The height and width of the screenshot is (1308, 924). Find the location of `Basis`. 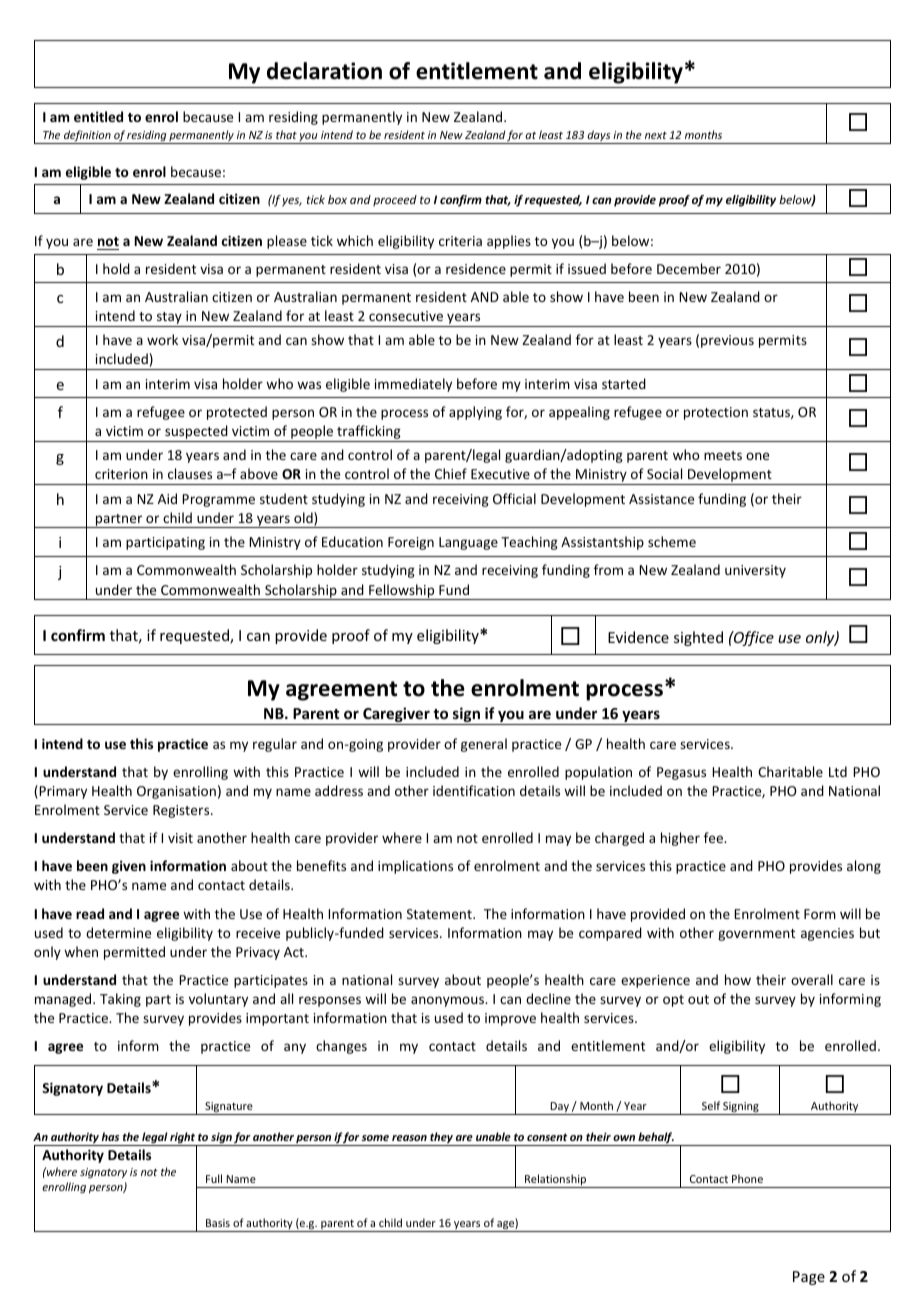

Basis is located at coordinates (218, 1223).
